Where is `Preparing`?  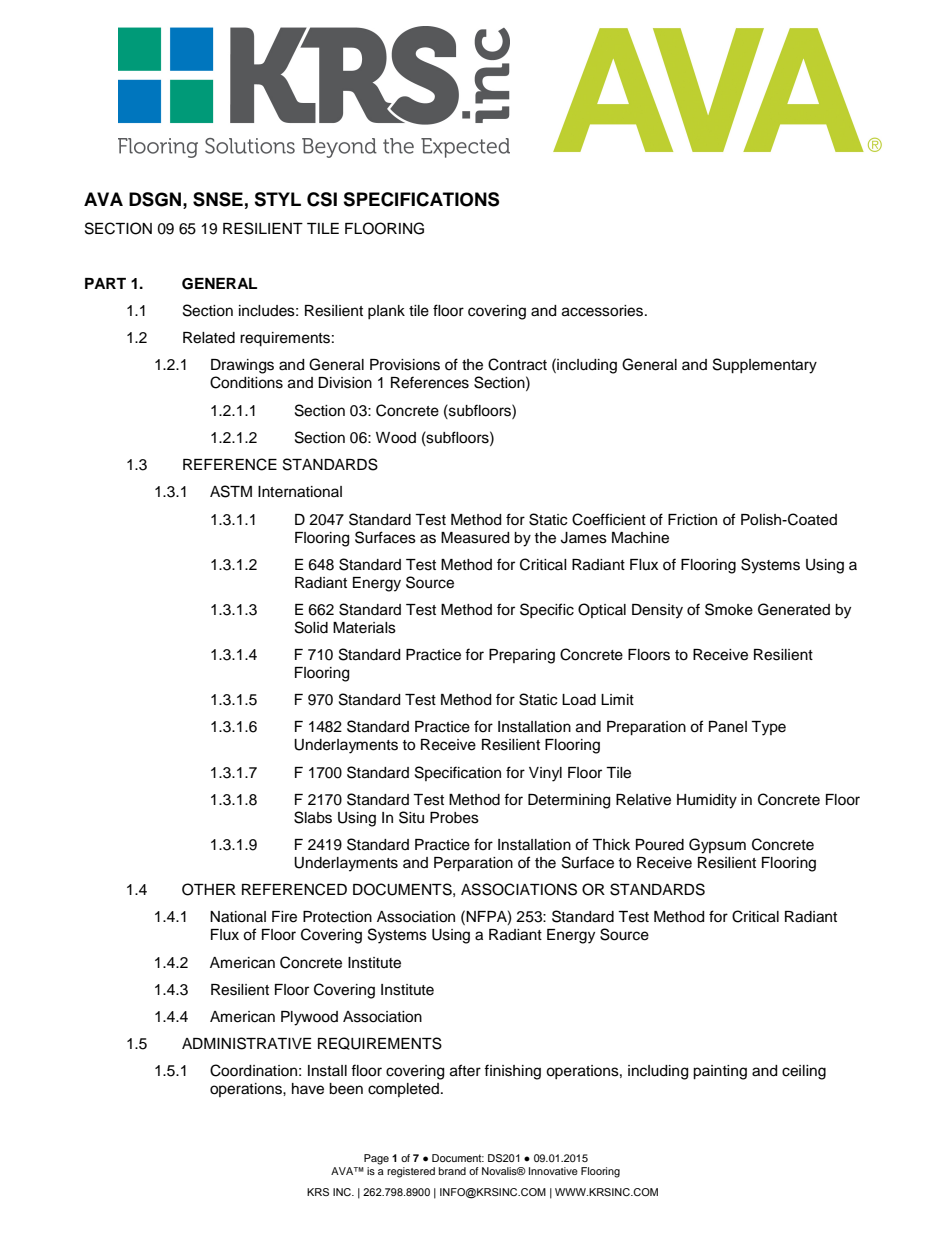
Preparing is located at coordinates (522, 656).
